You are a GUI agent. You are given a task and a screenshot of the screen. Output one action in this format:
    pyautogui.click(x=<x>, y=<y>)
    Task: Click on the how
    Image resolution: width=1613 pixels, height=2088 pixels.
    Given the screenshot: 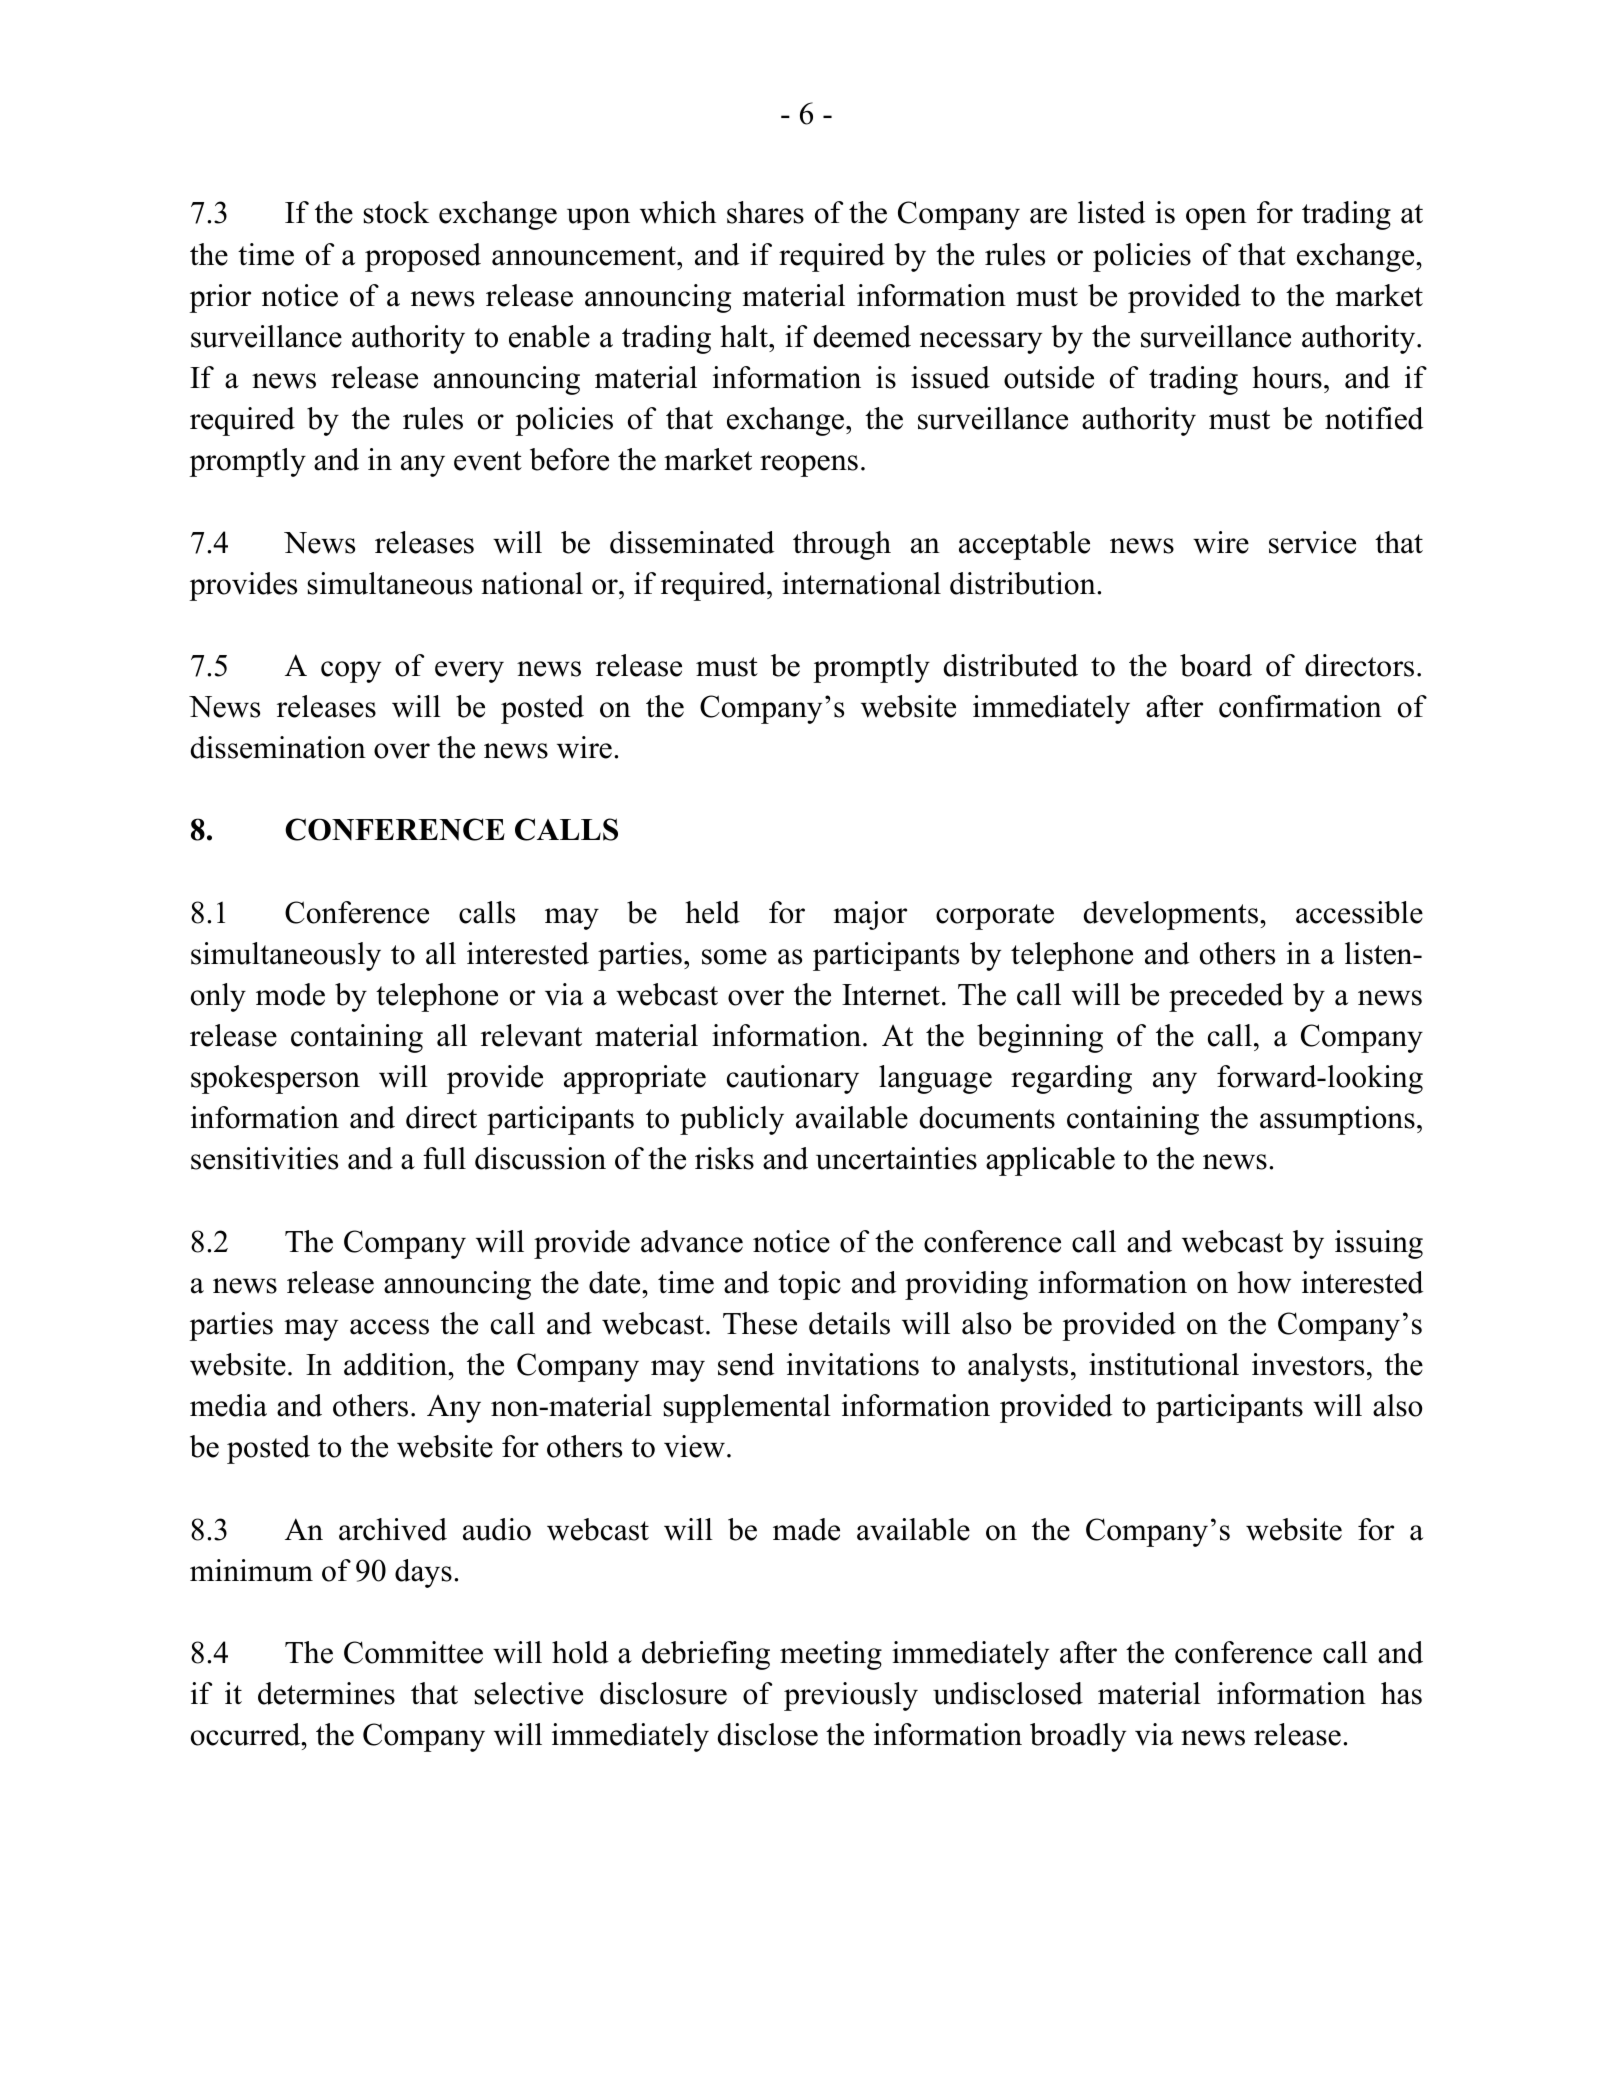 What is the action you would take?
    pyautogui.click(x=1264, y=1282)
